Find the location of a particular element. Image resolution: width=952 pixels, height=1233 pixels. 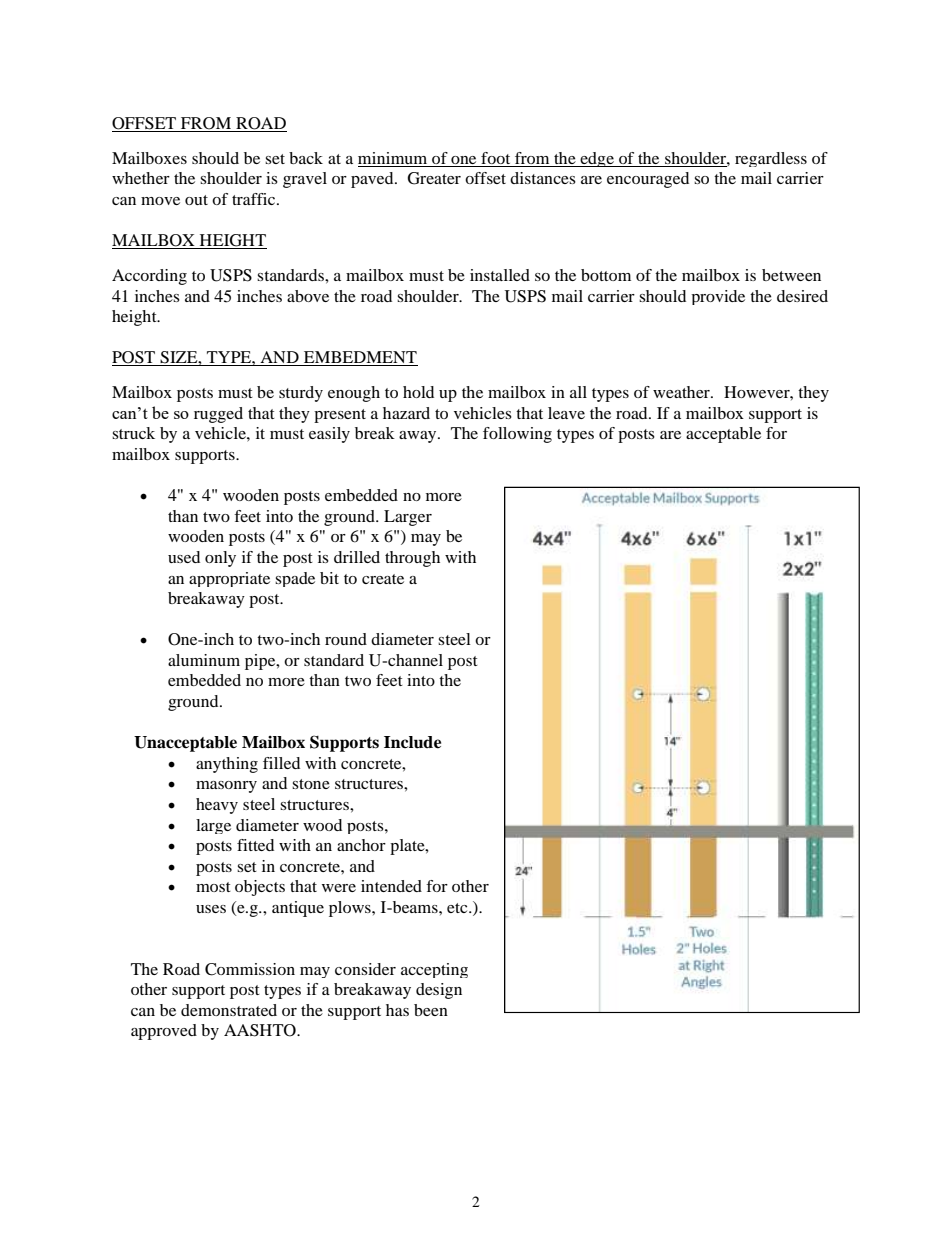

design is located at coordinates (439, 991).
